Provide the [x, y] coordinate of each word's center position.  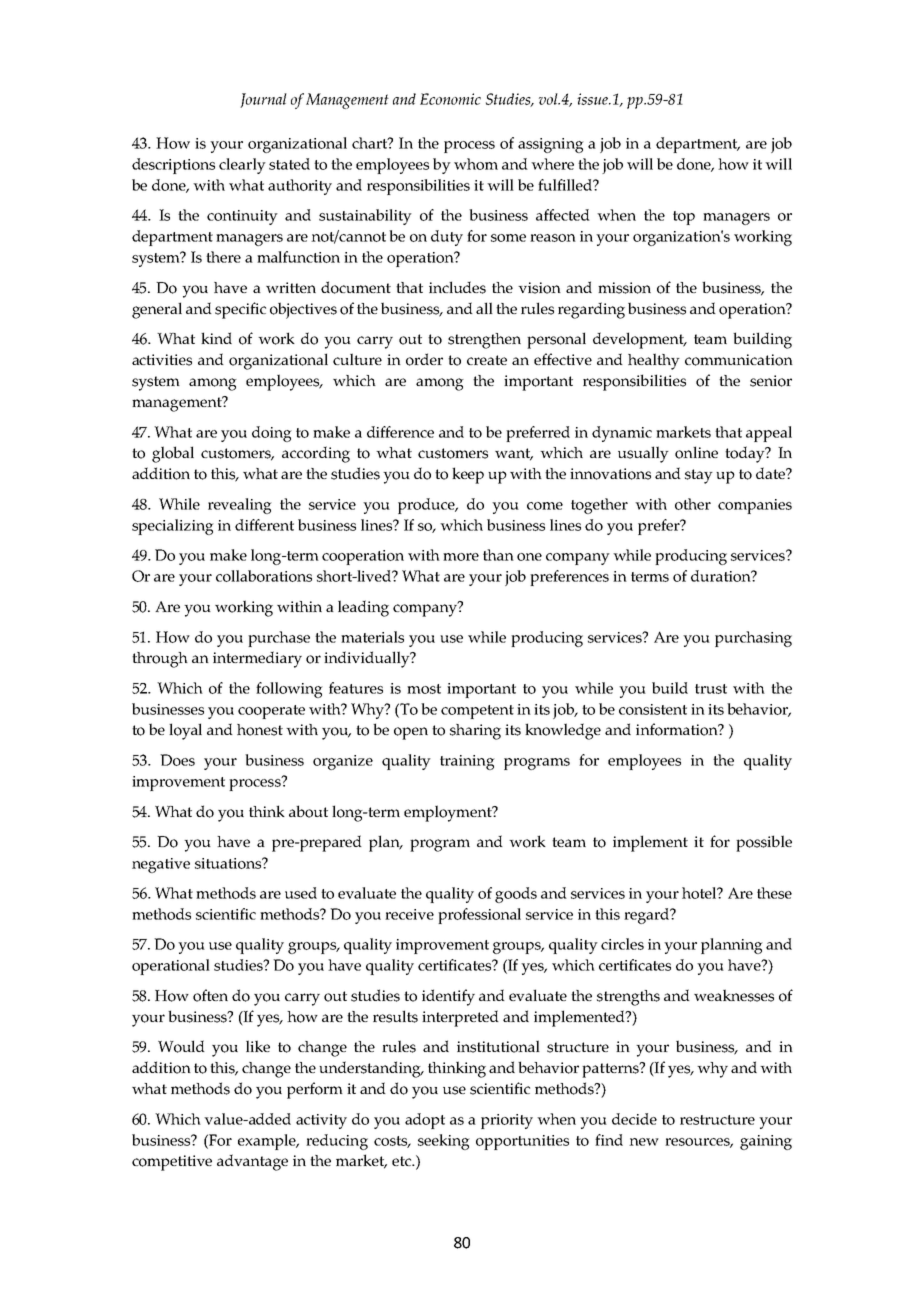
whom [476, 164]
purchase [279, 639]
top [684, 218]
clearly [242, 166]
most [424, 689]
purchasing [753, 639]
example [268, 1142]
